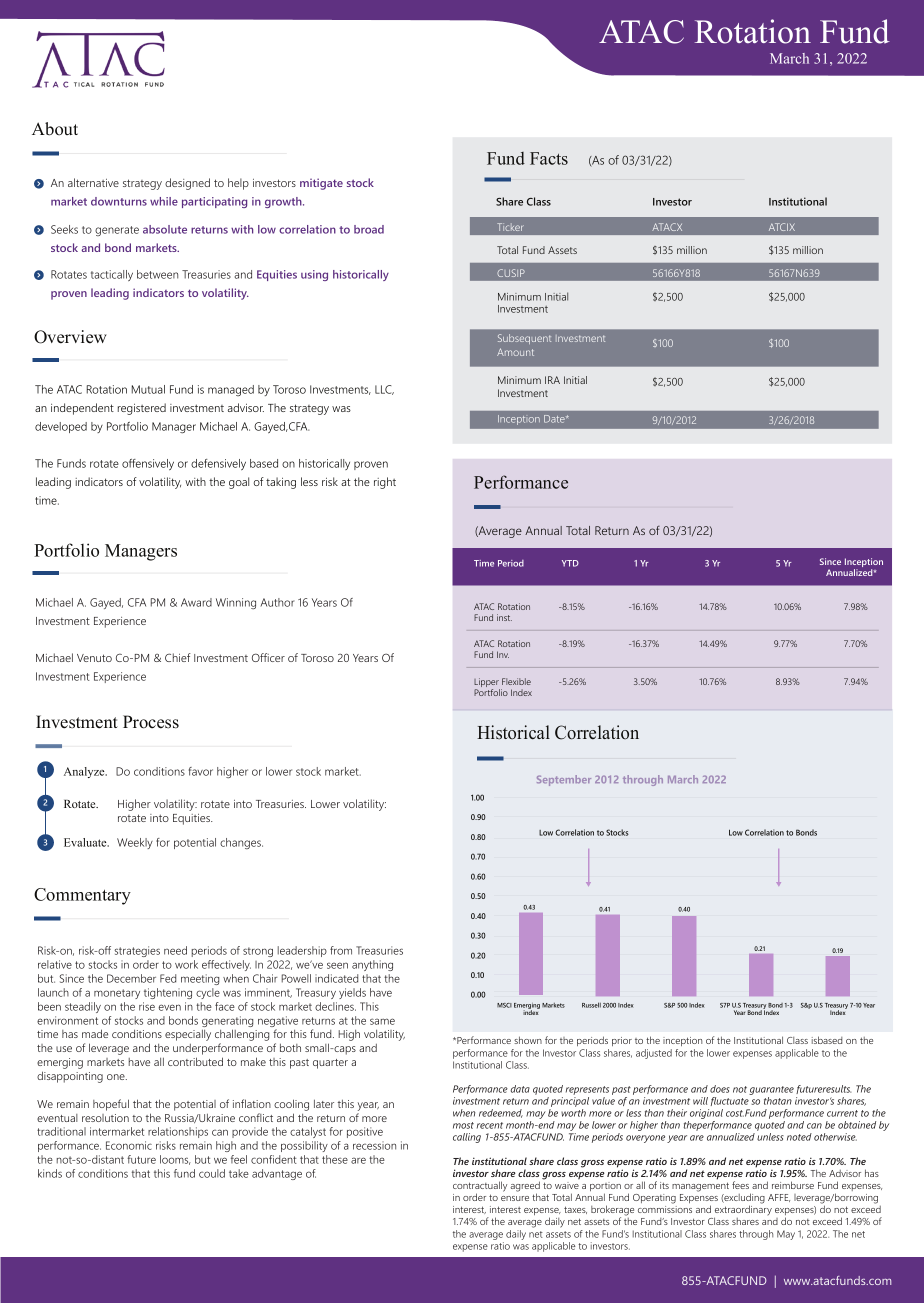 This screenshot has width=924, height=1303. I want to click on Flexible, so click(516, 681).
